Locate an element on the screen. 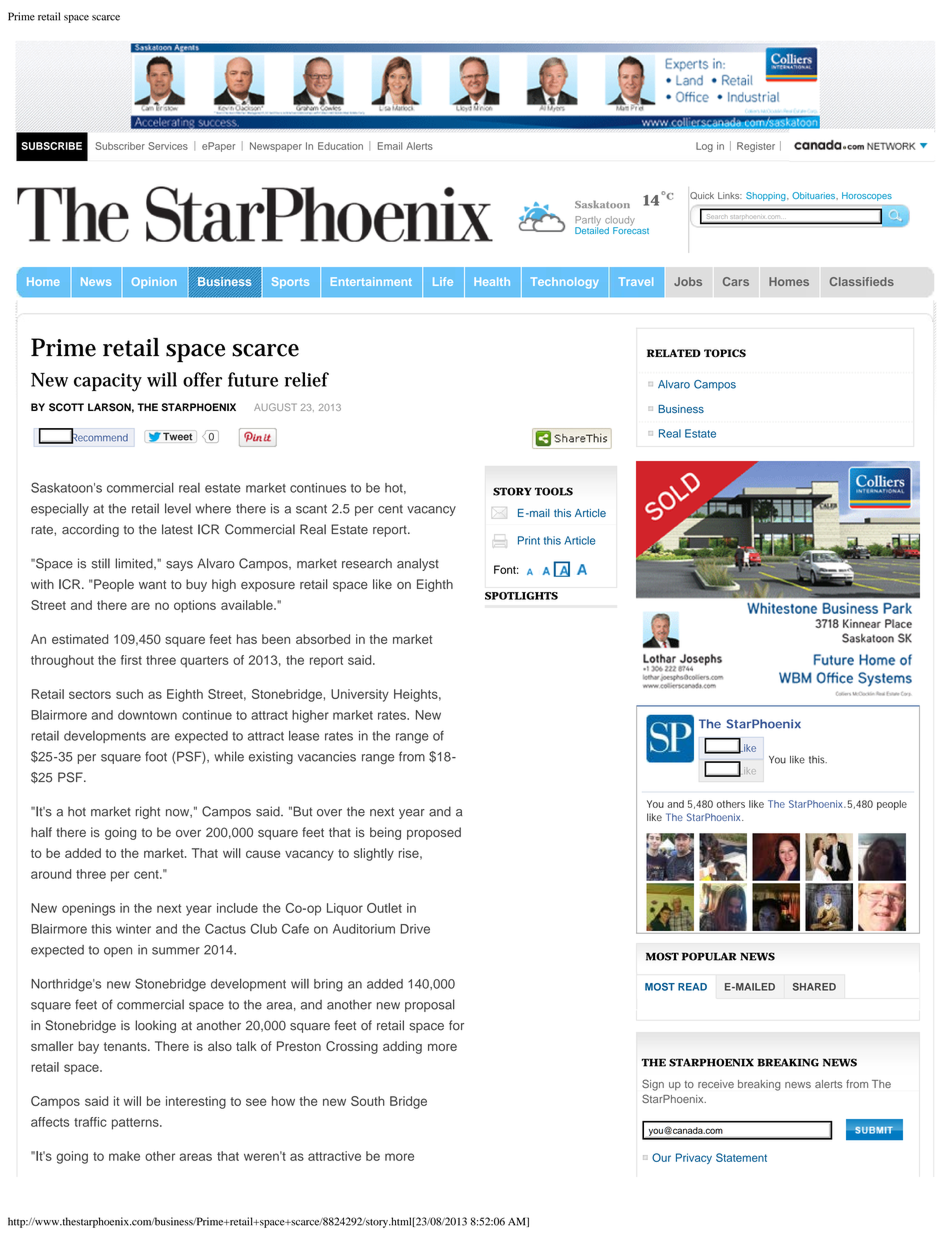 This screenshot has width=952, height=1233. Education is located at coordinates (340, 146).
